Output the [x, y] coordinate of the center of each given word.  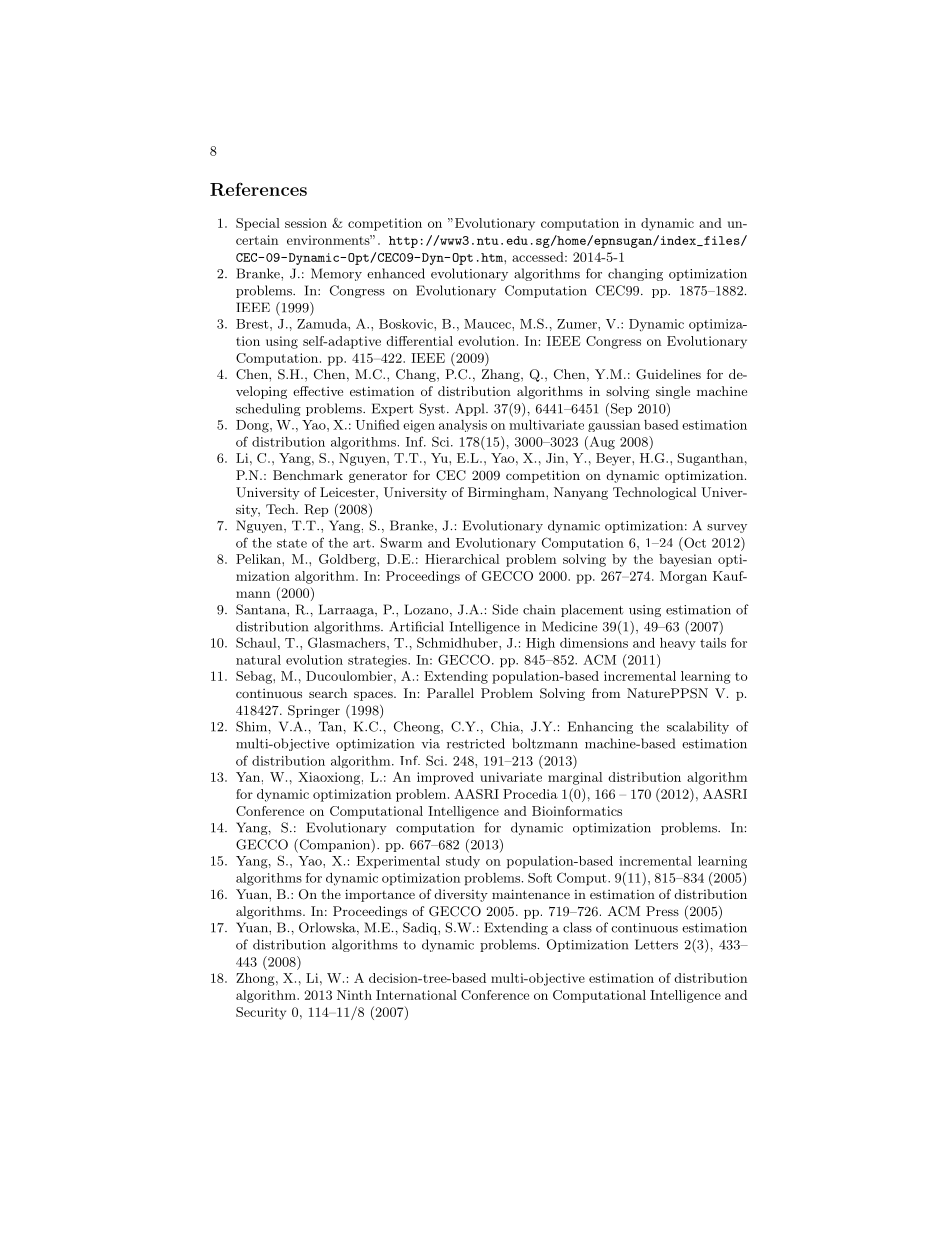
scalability [698, 727]
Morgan [683, 577]
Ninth [354, 995]
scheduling [268, 409]
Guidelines [668, 374]
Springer [314, 711]
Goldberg [348, 560]
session [306, 223]
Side [505, 609]
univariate [511, 777]
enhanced [396, 273]
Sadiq [421, 928]
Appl [471, 409]
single [673, 392]
